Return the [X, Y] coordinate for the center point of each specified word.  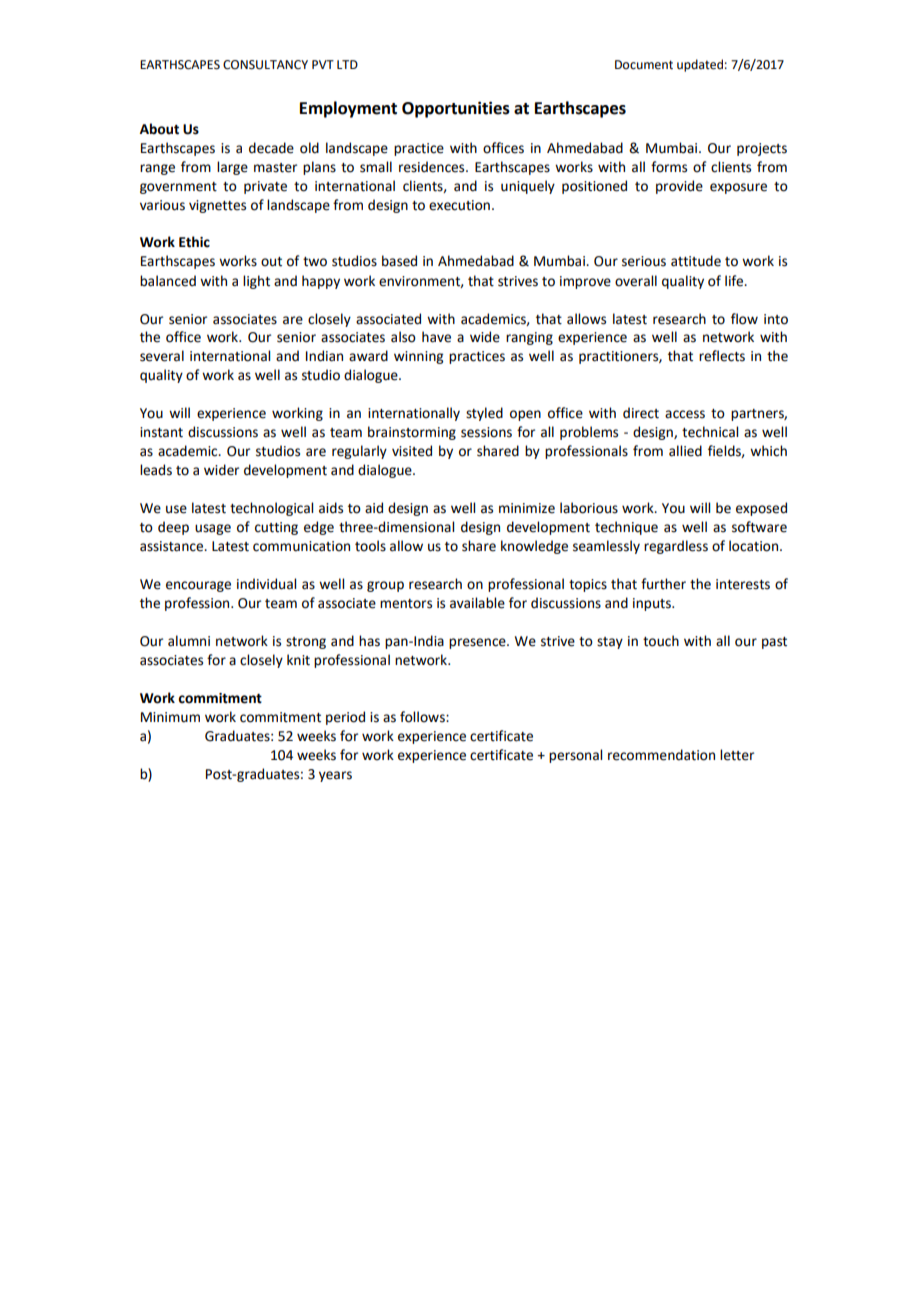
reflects [722, 356]
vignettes [217, 206]
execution [459, 205]
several [162, 356]
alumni [189, 641]
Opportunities [456, 109]
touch [661, 641]
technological [271, 509]
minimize [527, 508]
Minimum [170, 717]
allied [685, 451]
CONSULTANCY [265, 65]
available [477, 603]
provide [679, 187]
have [436, 337]
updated [700, 65]
